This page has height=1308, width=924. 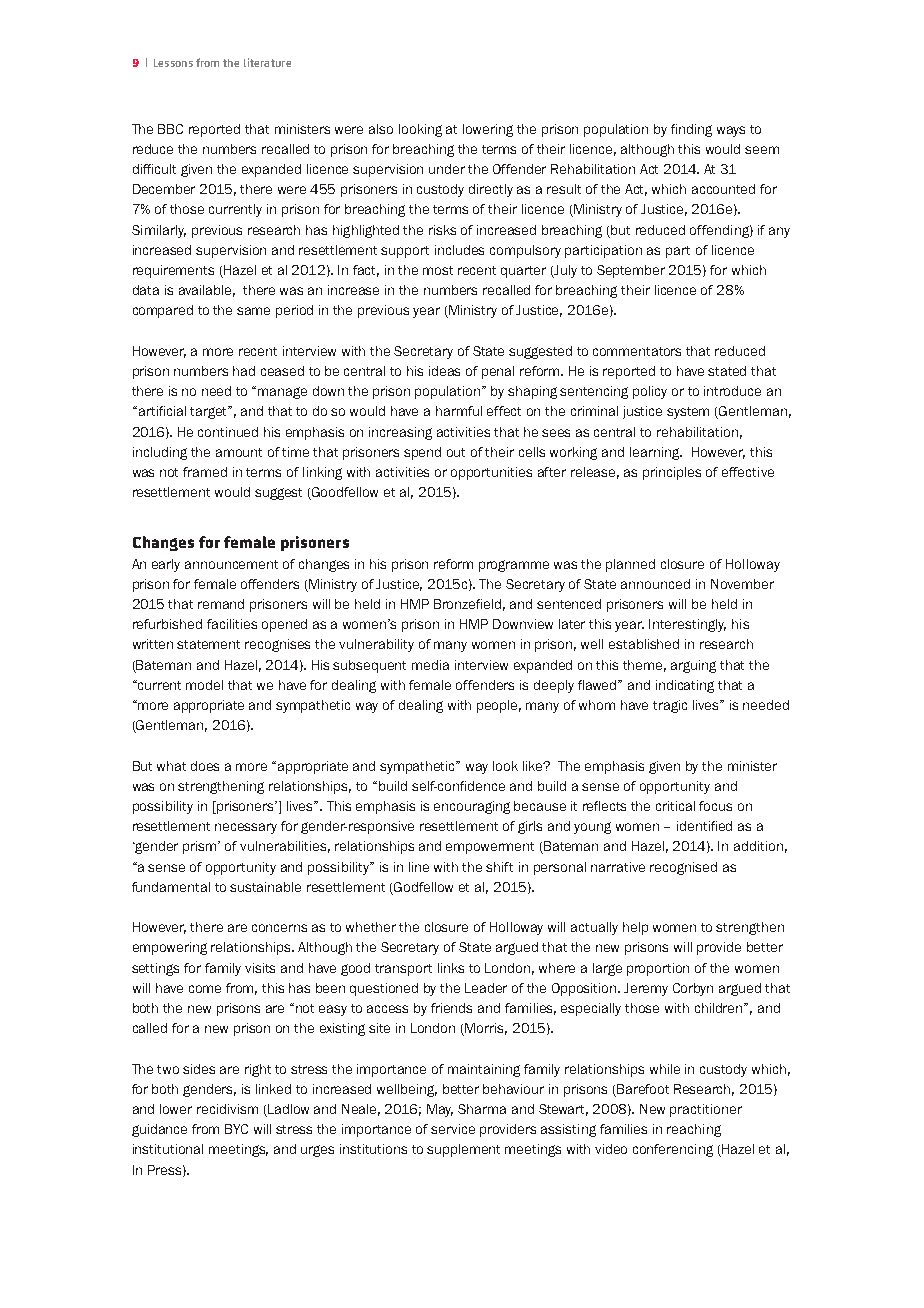 What do you see at coordinates (221, 604) in the page?
I see `remand` at bounding box center [221, 604].
